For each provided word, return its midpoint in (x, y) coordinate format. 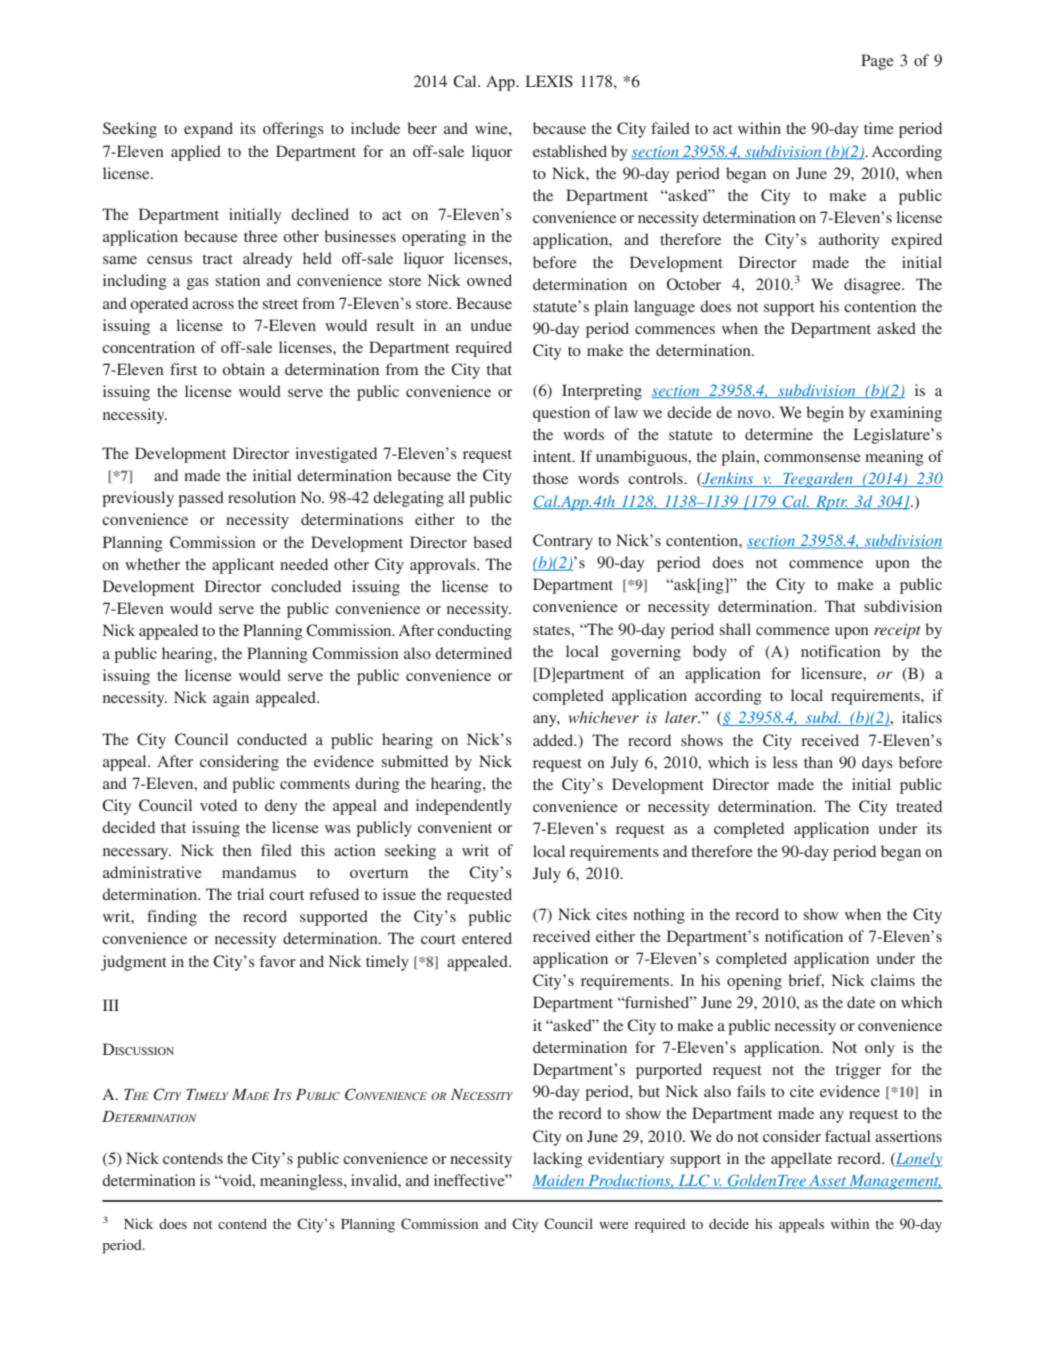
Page (877, 62)
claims (893, 980)
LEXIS (549, 81)
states (552, 630)
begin (825, 414)
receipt (897, 631)
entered (487, 938)
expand (208, 130)
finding (172, 918)
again (231, 699)
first (183, 369)
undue (491, 325)
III (111, 1005)
